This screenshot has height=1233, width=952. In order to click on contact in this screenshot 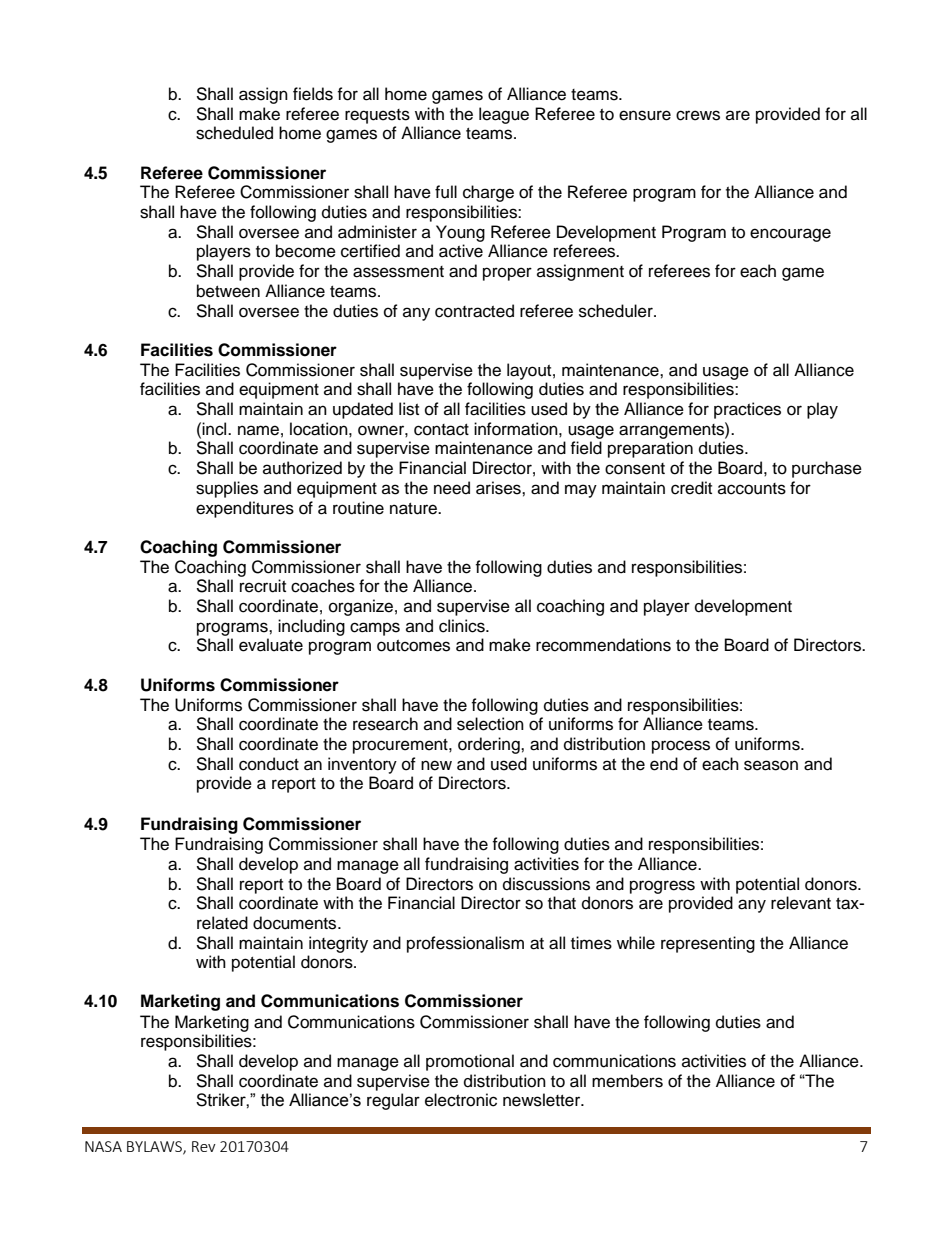, I will do `click(441, 430)`.
